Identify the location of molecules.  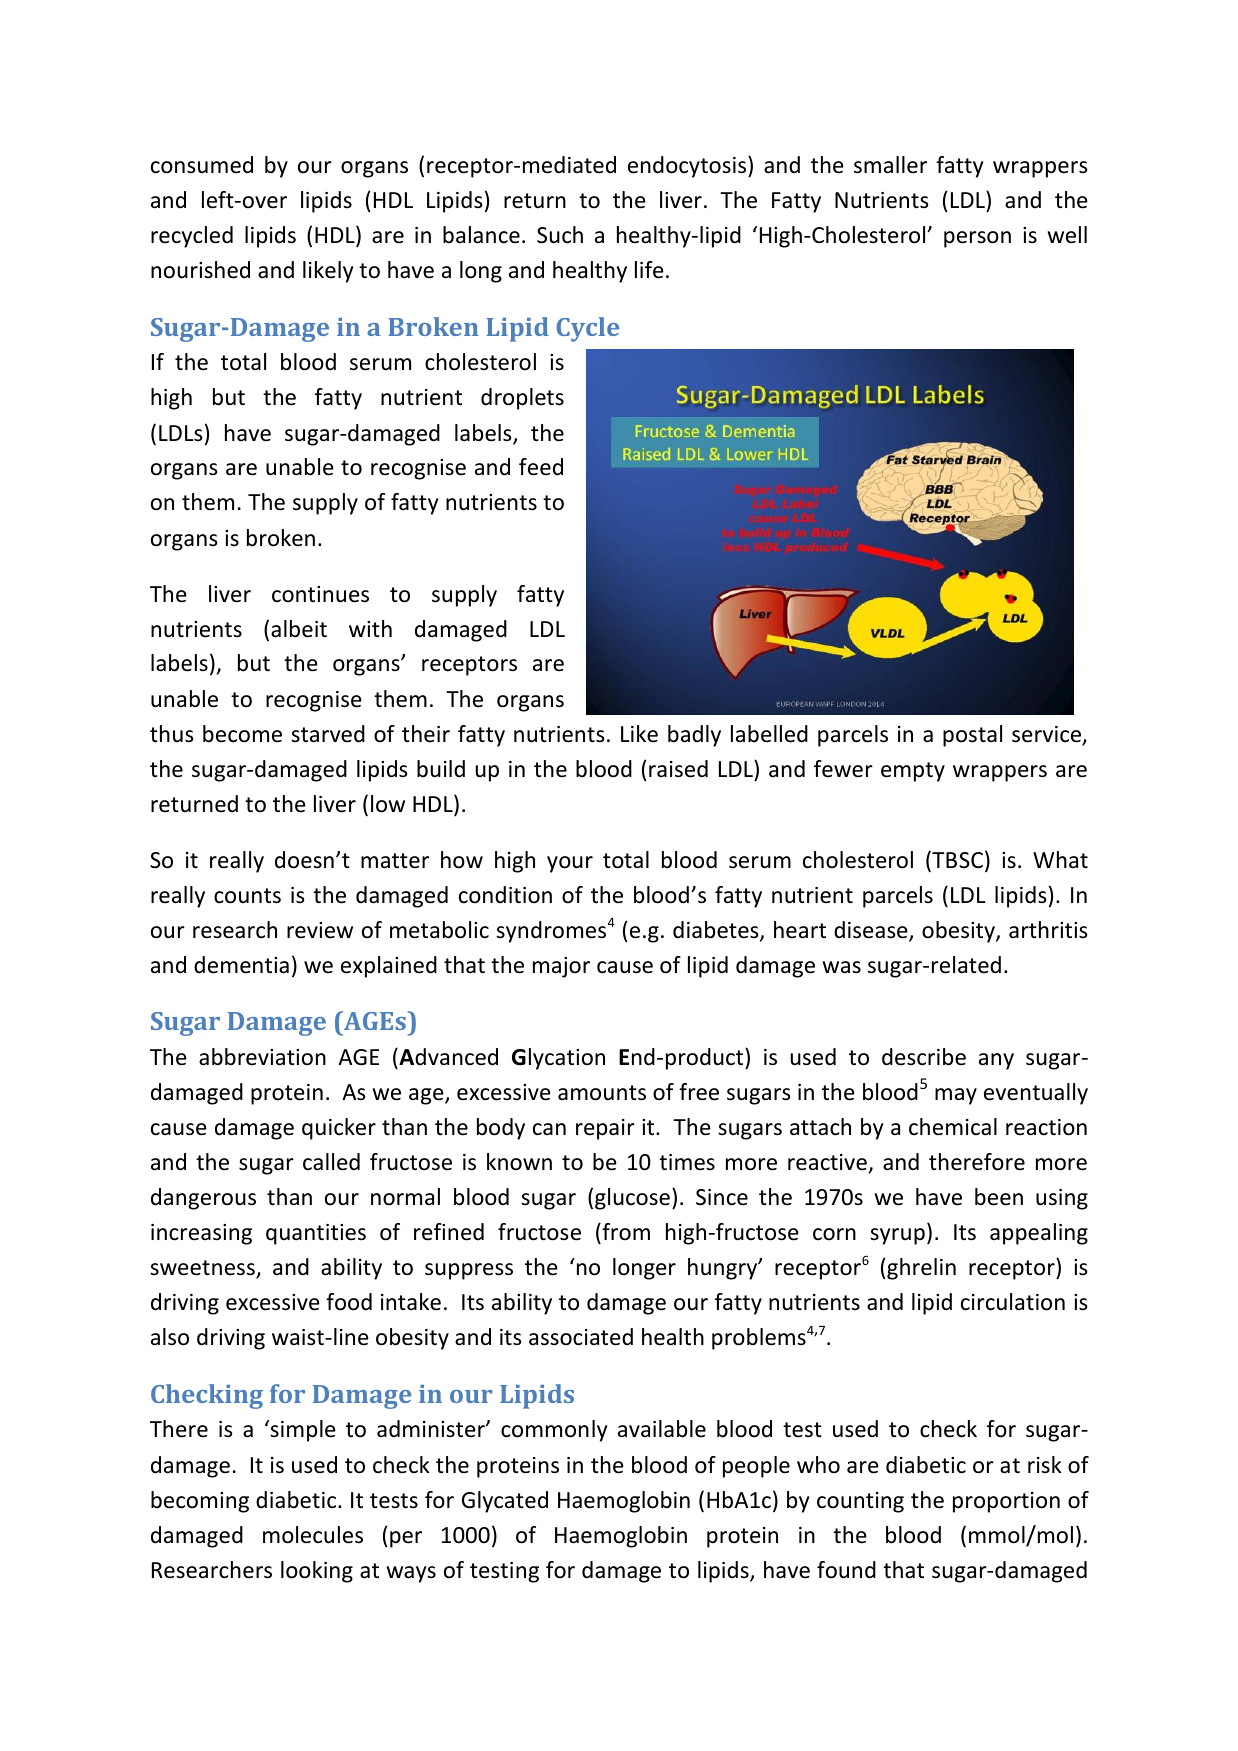
(313, 1535).
